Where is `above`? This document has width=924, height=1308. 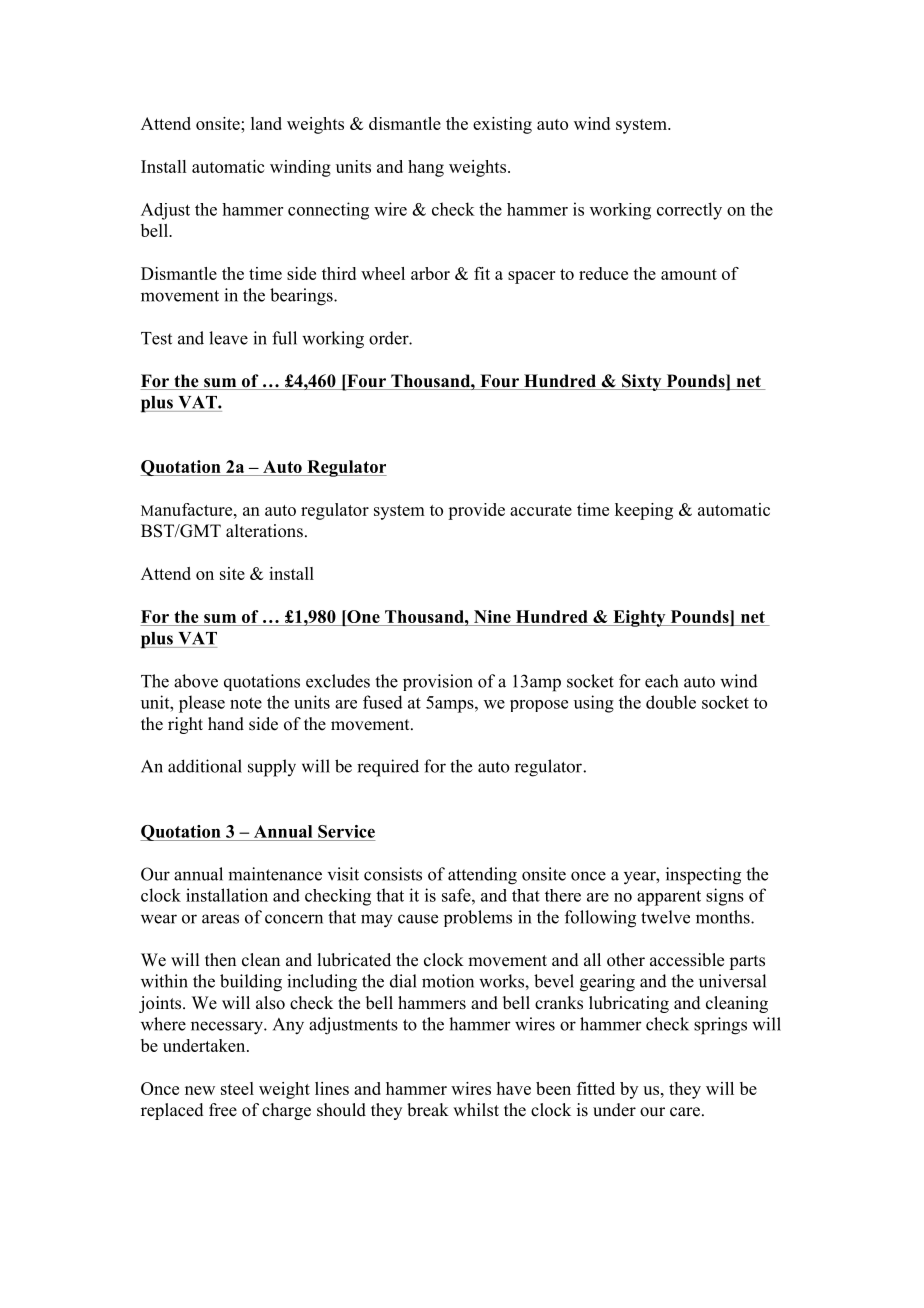 above is located at coordinates (196, 681).
